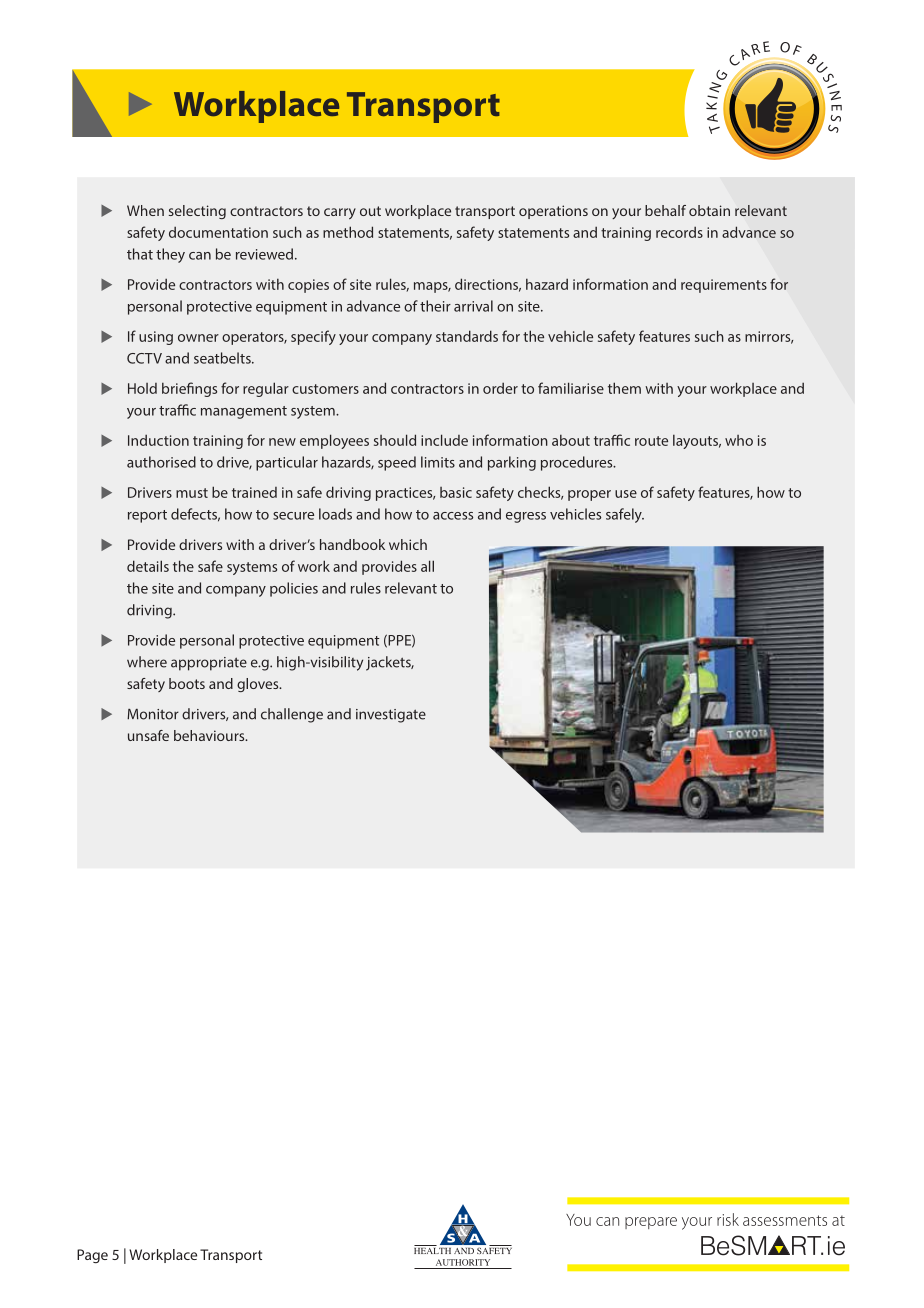 The image size is (924, 1308). What do you see at coordinates (651, 1223) in the screenshot?
I see `prepare` at bounding box center [651, 1223].
